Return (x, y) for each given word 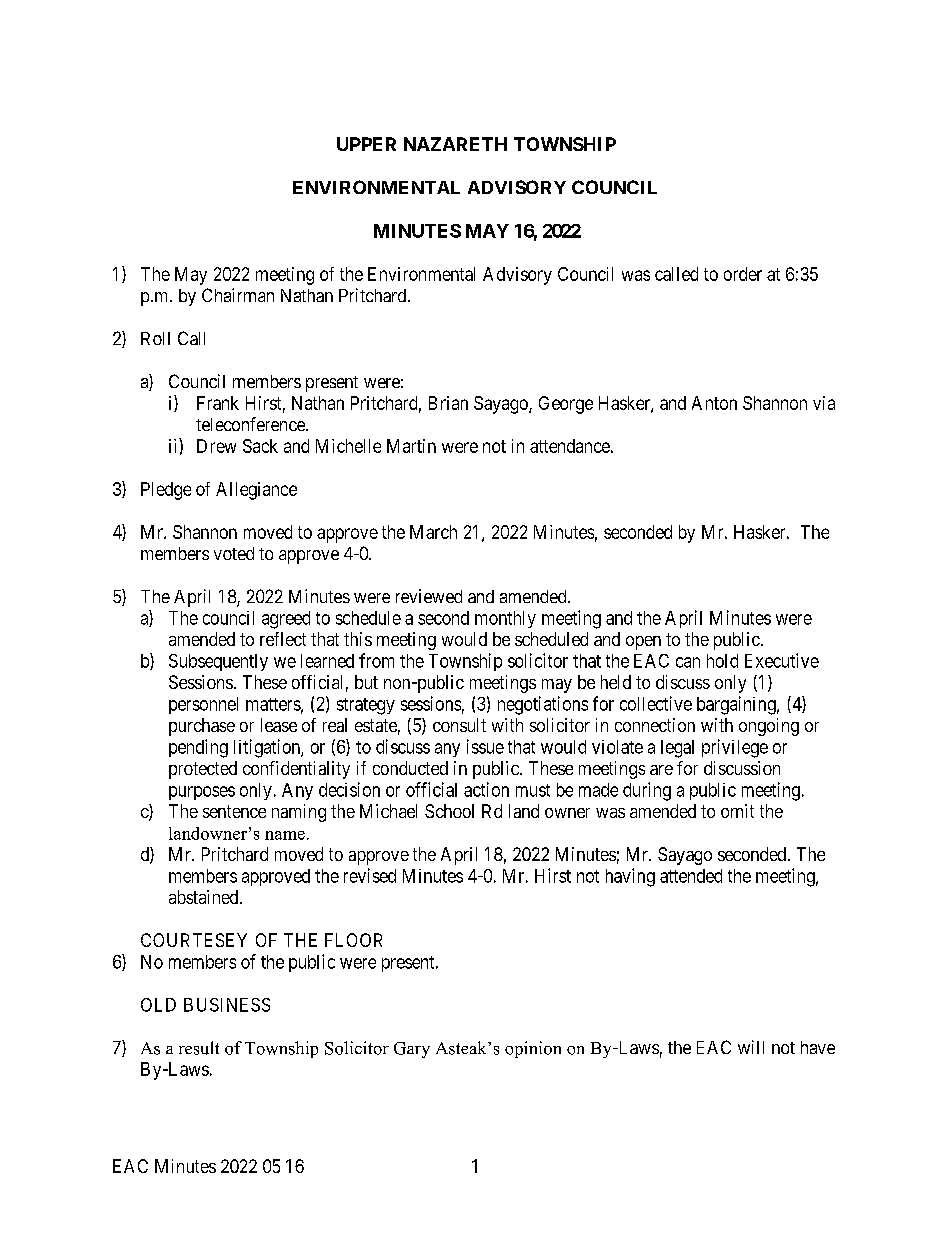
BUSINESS (227, 1005)
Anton (714, 403)
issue (485, 746)
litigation (268, 748)
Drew (216, 446)
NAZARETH (455, 144)
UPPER (366, 144)
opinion (533, 1049)
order (743, 274)
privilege (735, 748)
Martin (411, 446)
